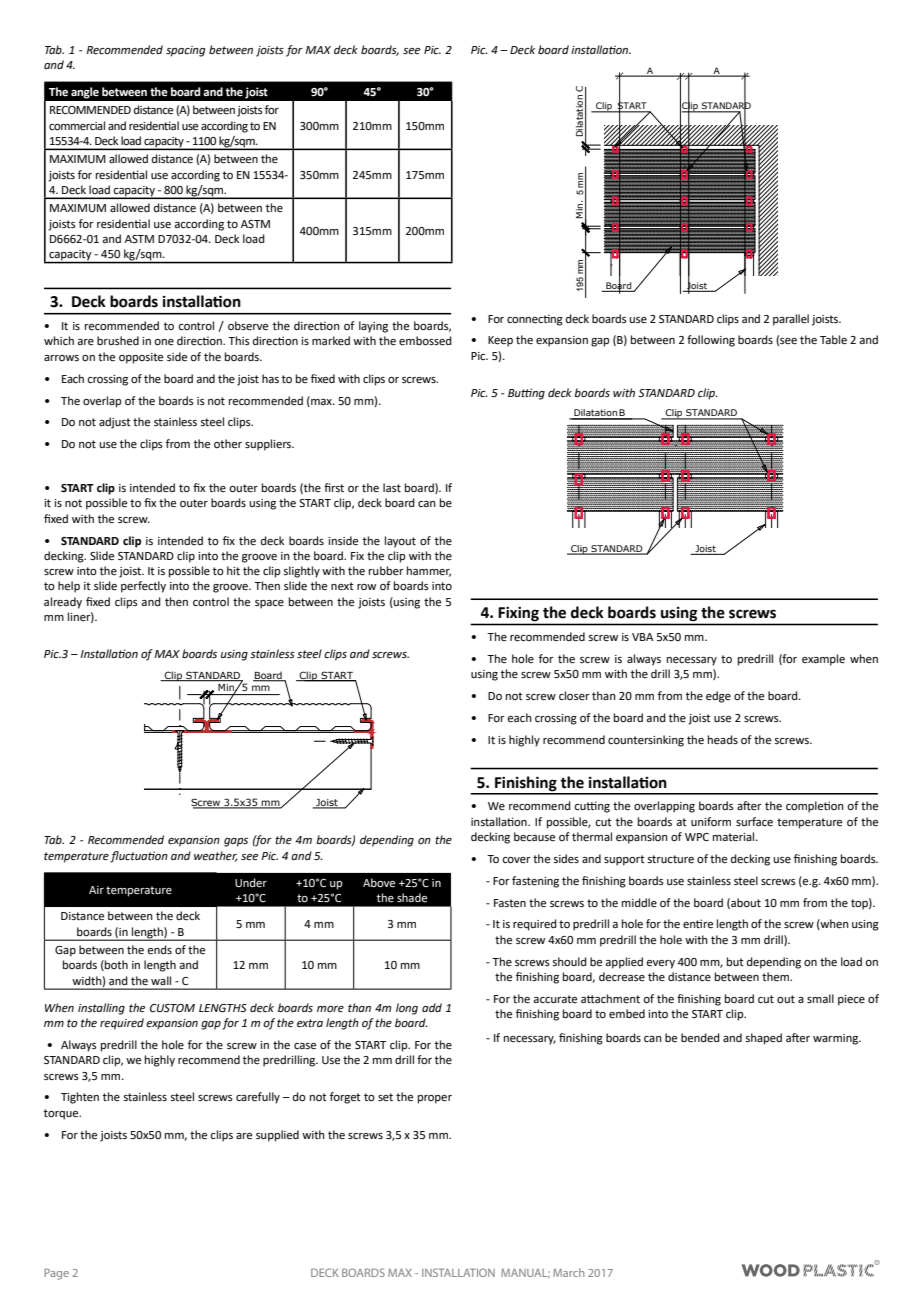  What do you see at coordinates (186, 51) in the document?
I see `spacing` at bounding box center [186, 51].
